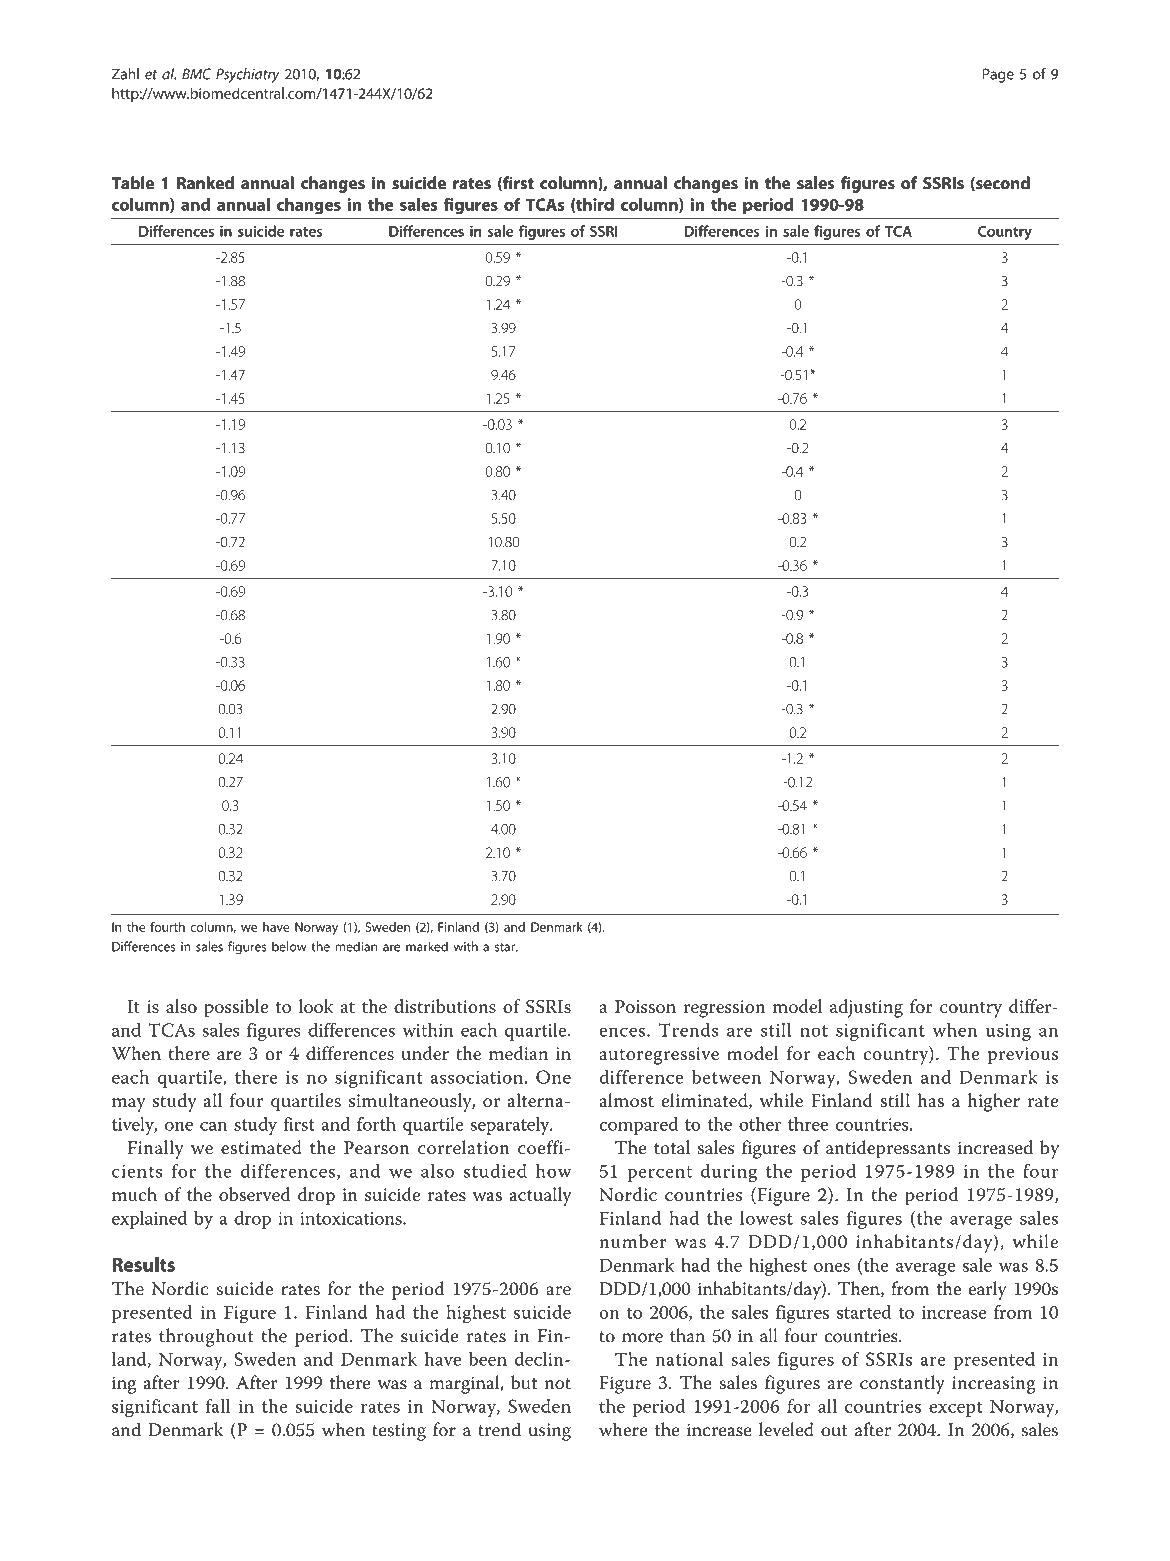  I want to click on Psychiatry, so click(247, 75).
